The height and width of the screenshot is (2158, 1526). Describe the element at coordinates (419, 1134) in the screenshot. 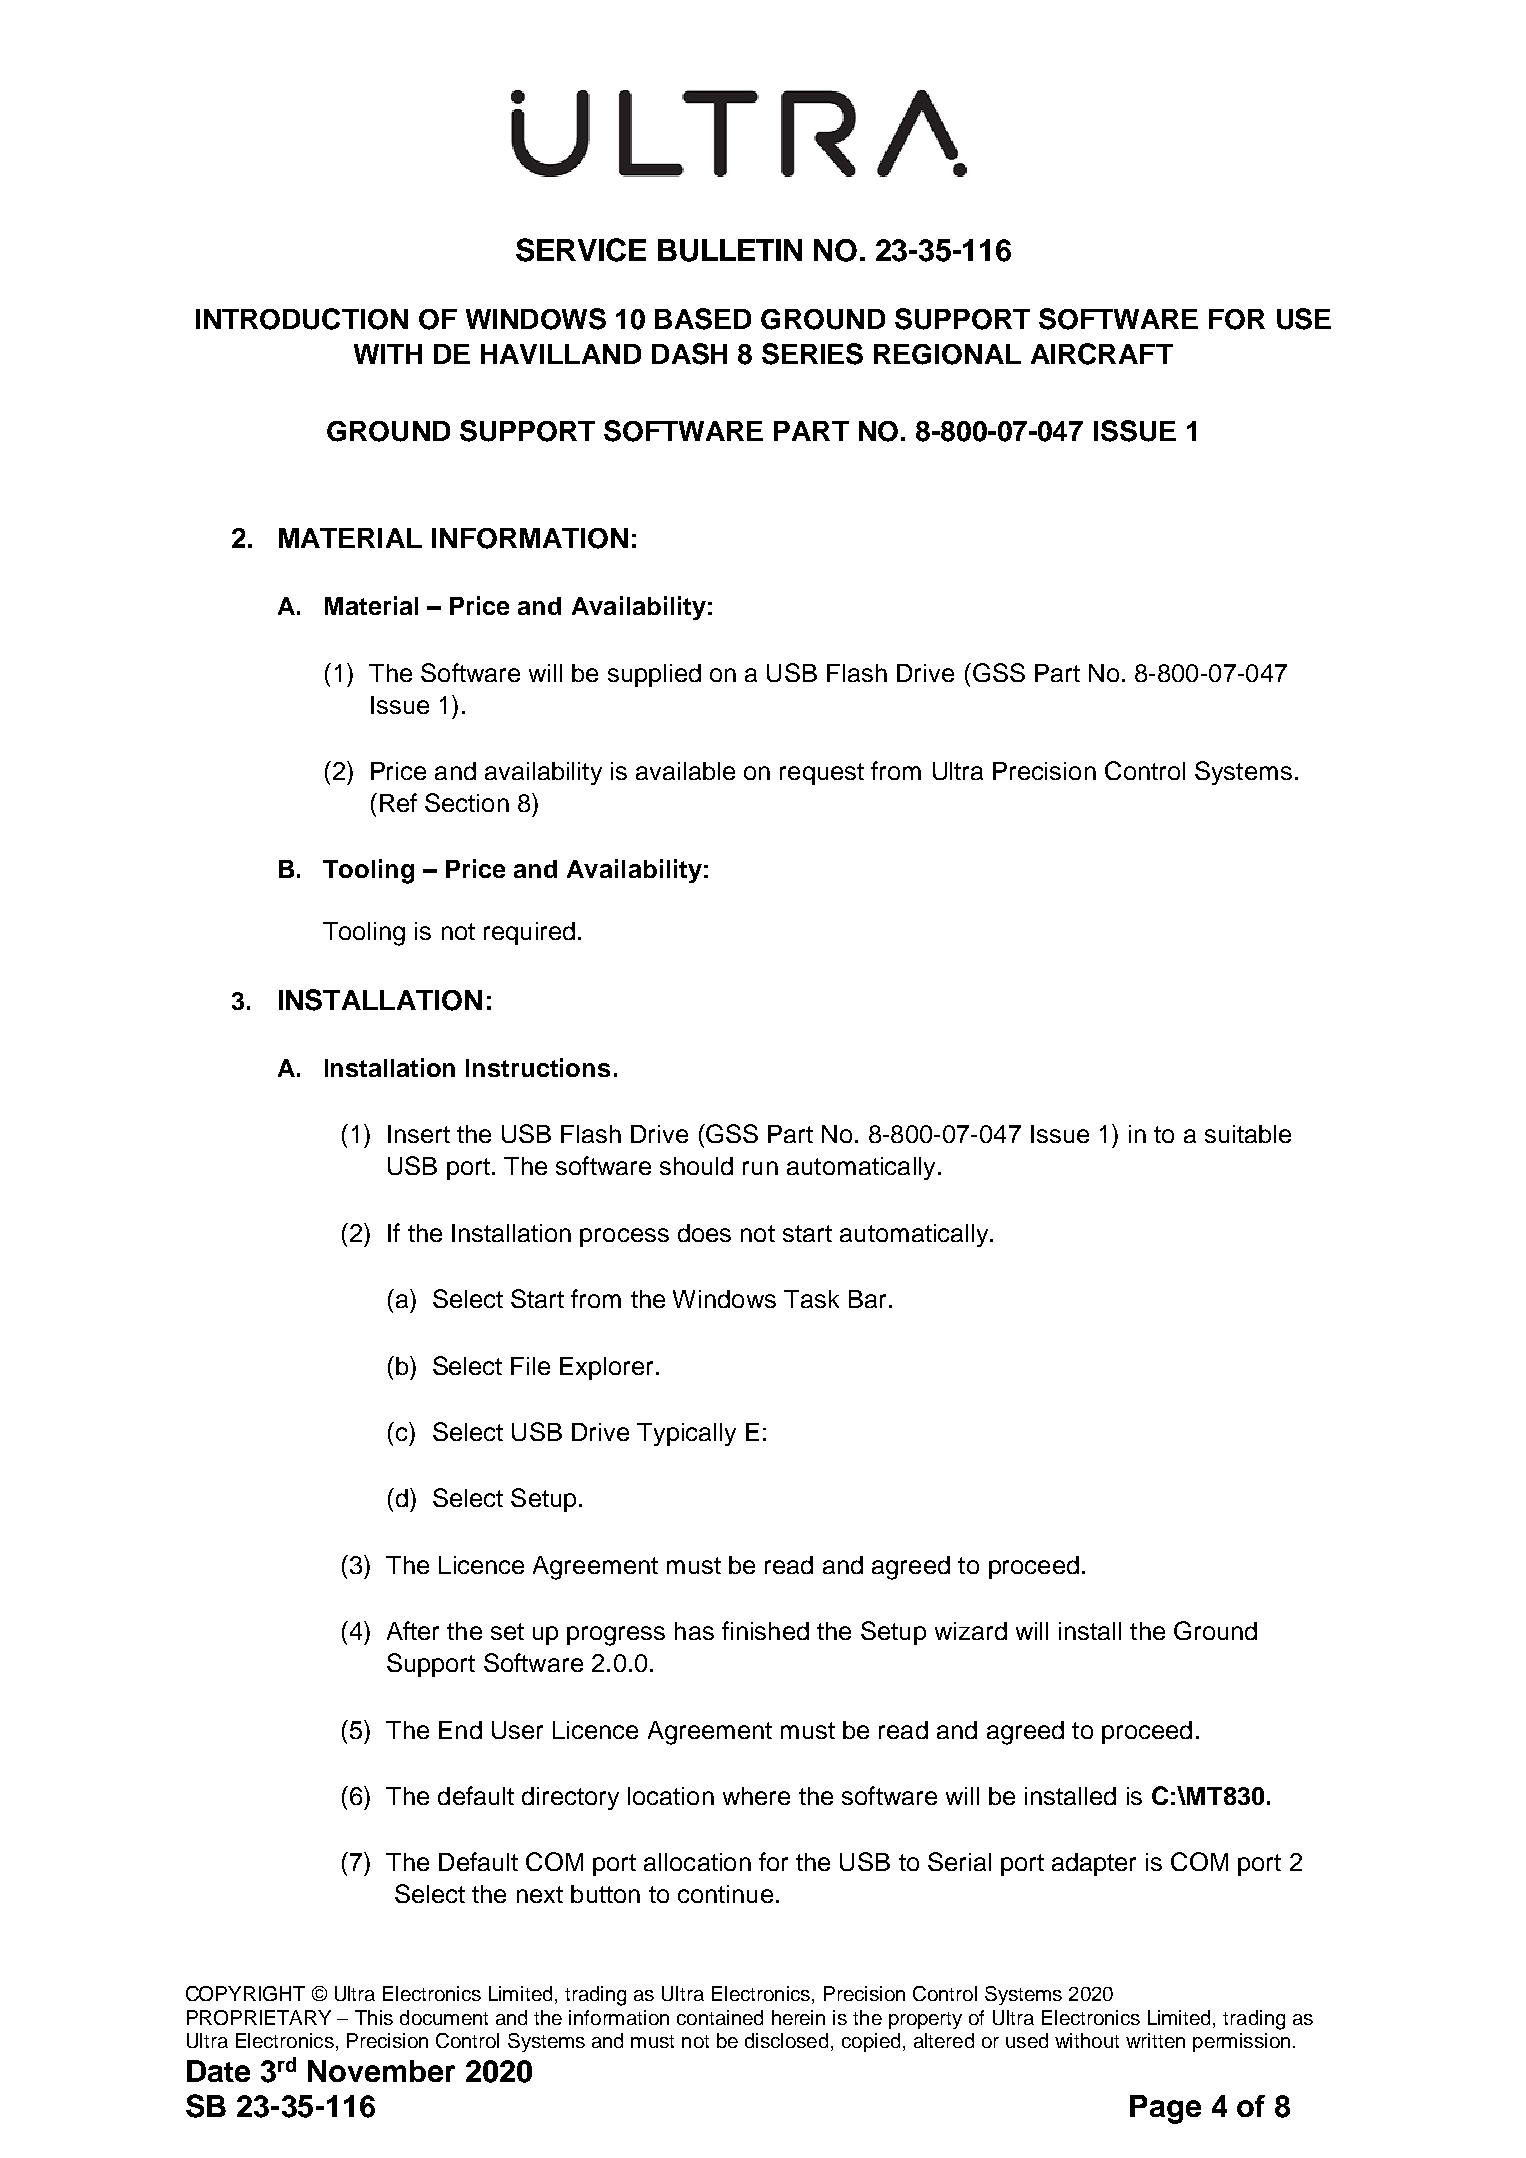

I see `Insert` at that location.
